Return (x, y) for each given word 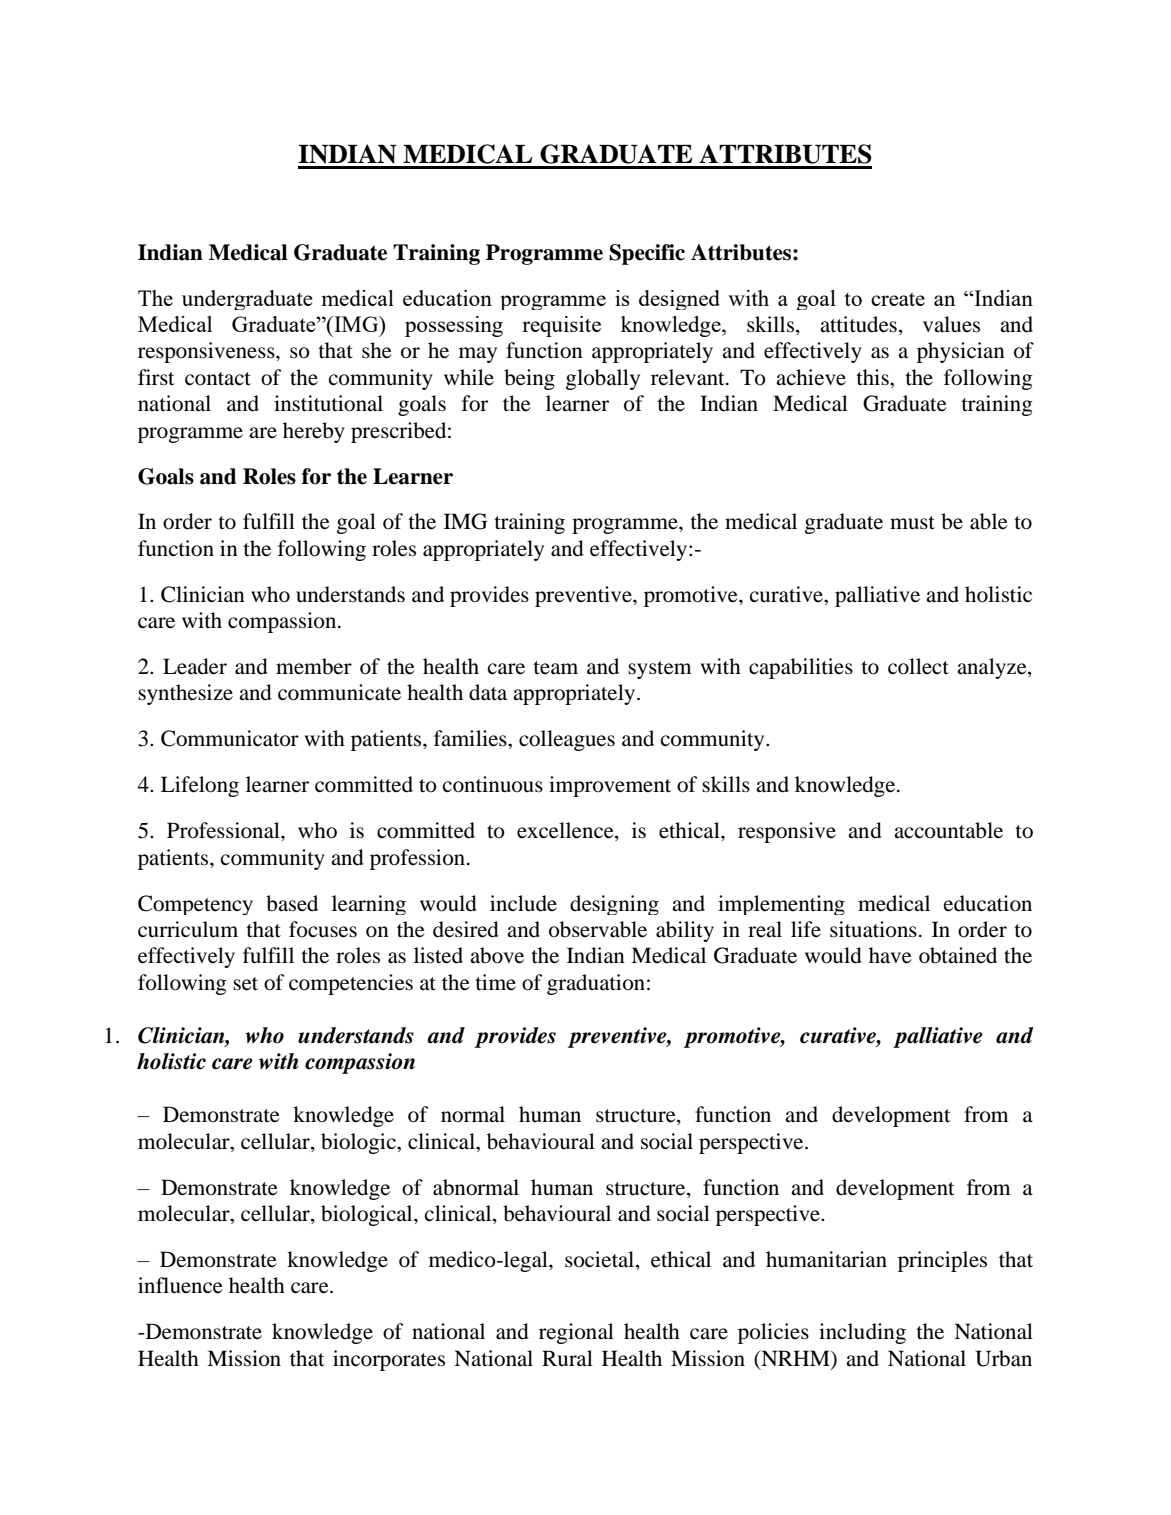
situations (873, 929)
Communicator (230, 738)
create (898, 299)
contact (218, 379)
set (245, 984)
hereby (314, 432)
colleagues (567, 740)
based (292, 903)
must (912, 523)
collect (918, 666)
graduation (596, 984)
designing (614, 905)
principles (942, 1261)
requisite (561, 326)
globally (603, 379)
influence (180, 1285)
